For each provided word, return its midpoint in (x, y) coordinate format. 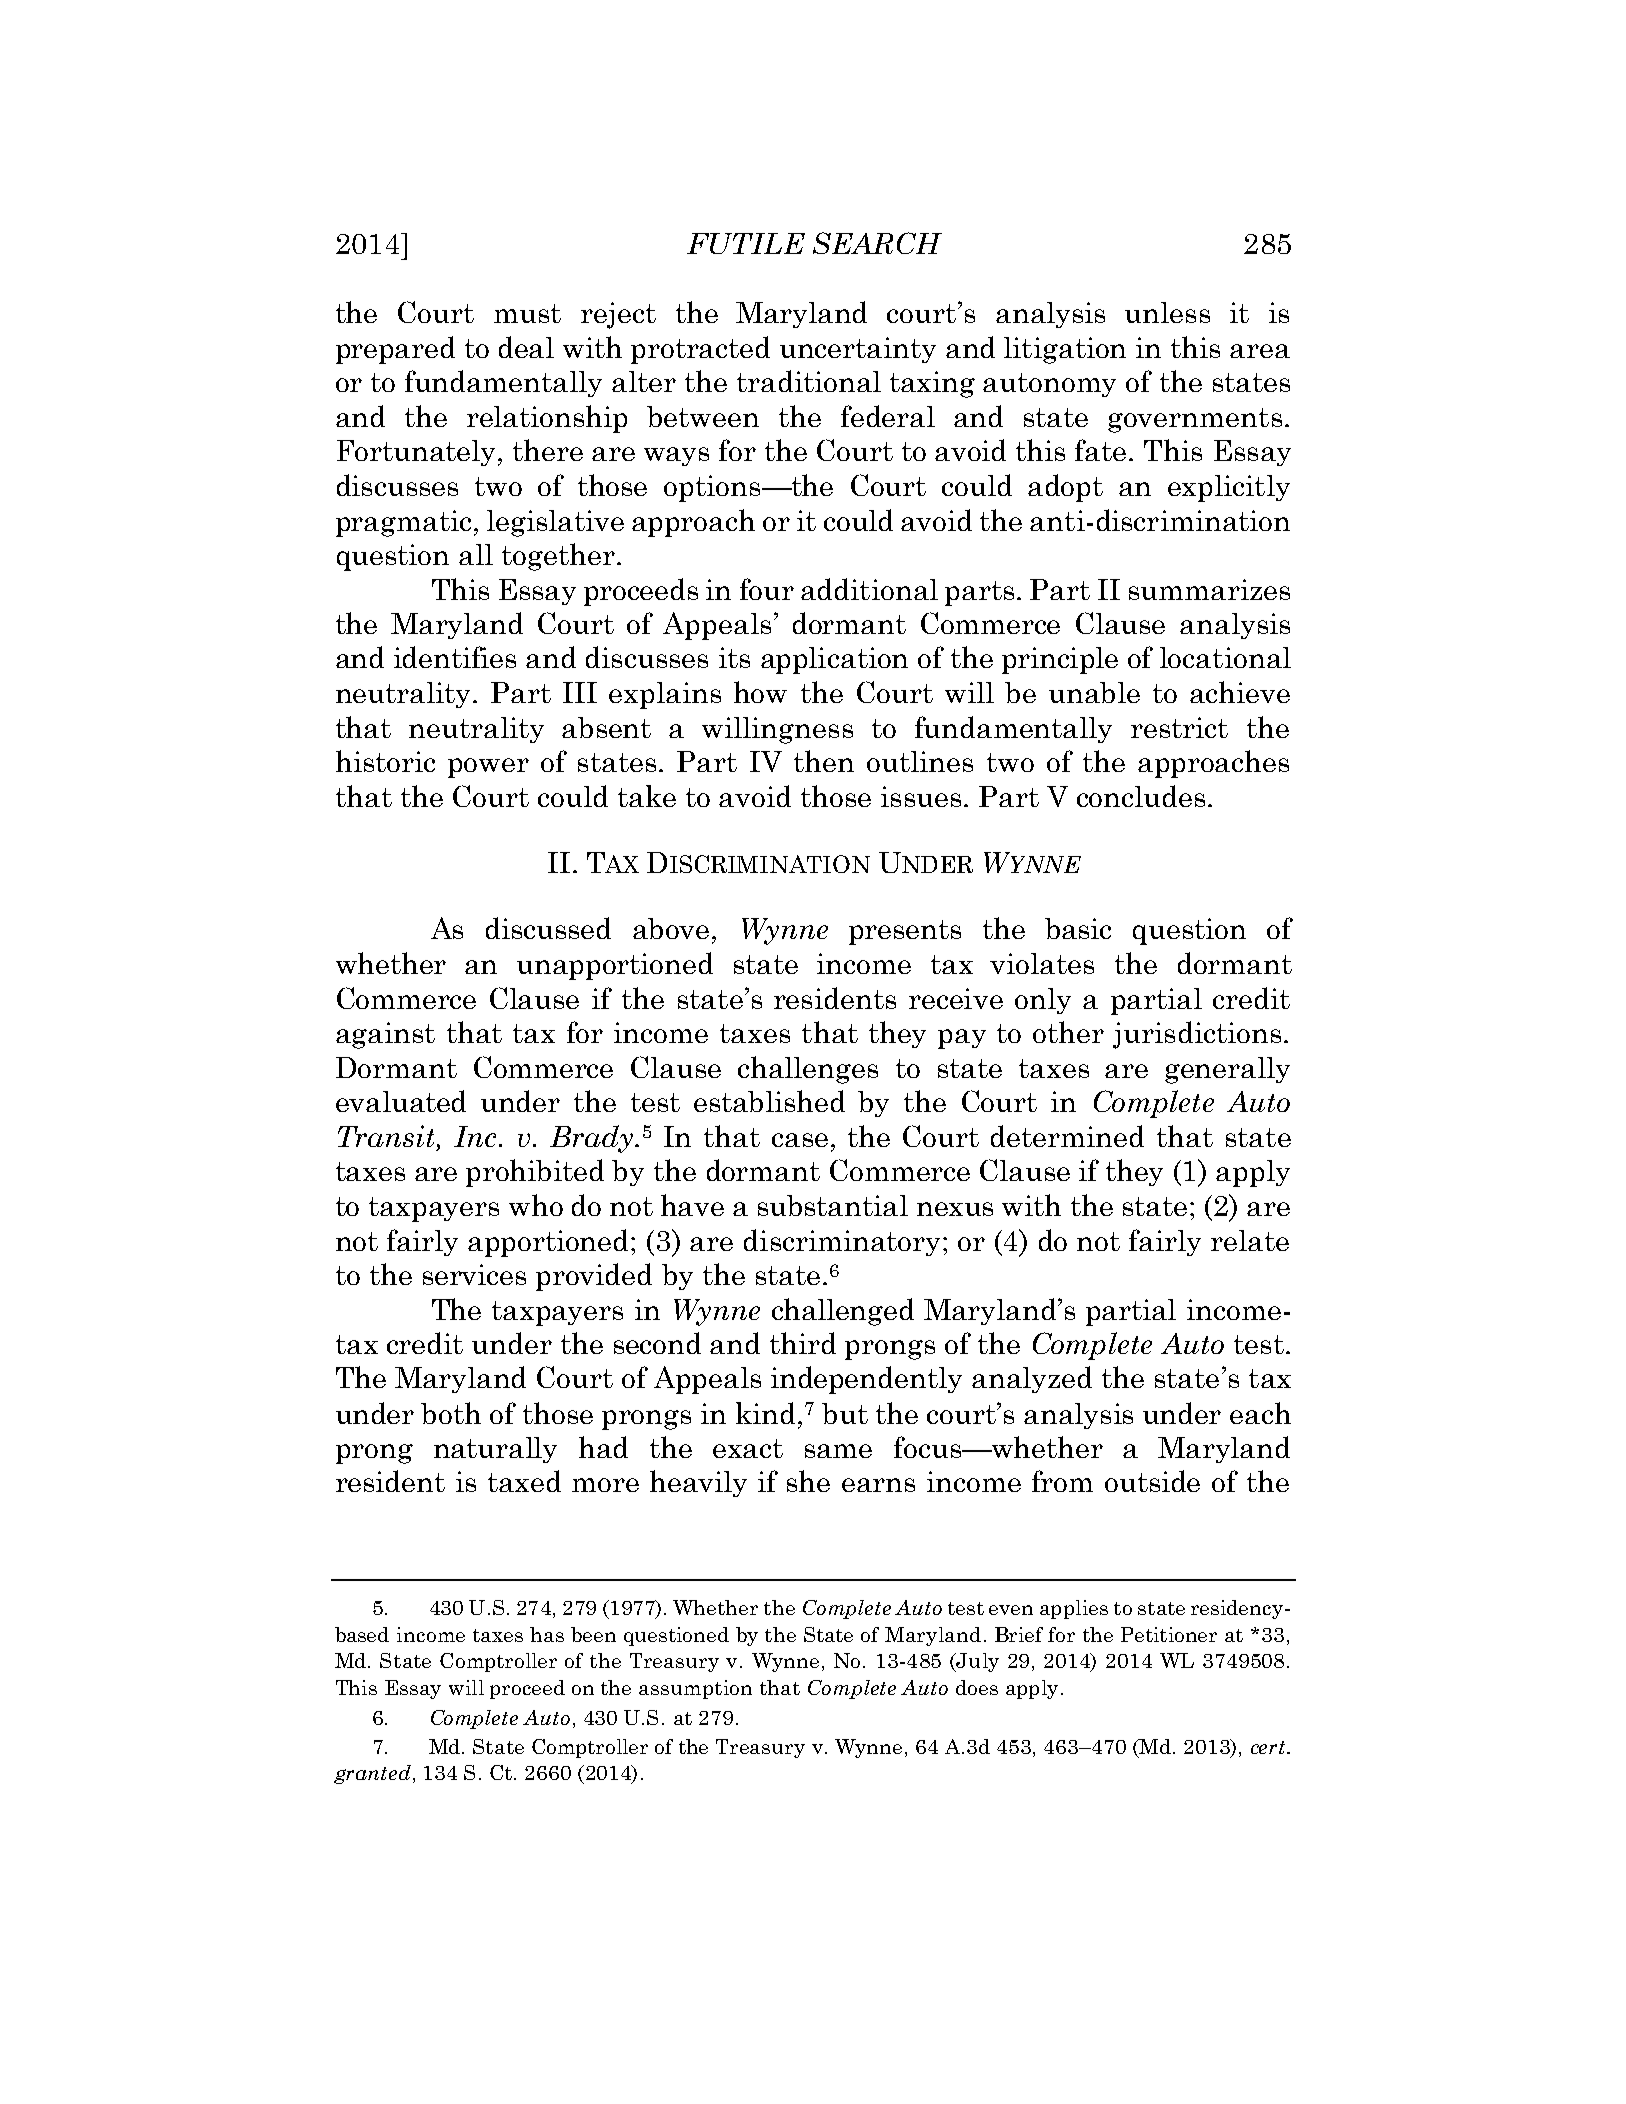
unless (1167, 312)
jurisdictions (1197, 1035)
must (527, 313)
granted (372, 1774)
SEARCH (877, 243)
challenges (808, 1070)
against (385, 1035)
